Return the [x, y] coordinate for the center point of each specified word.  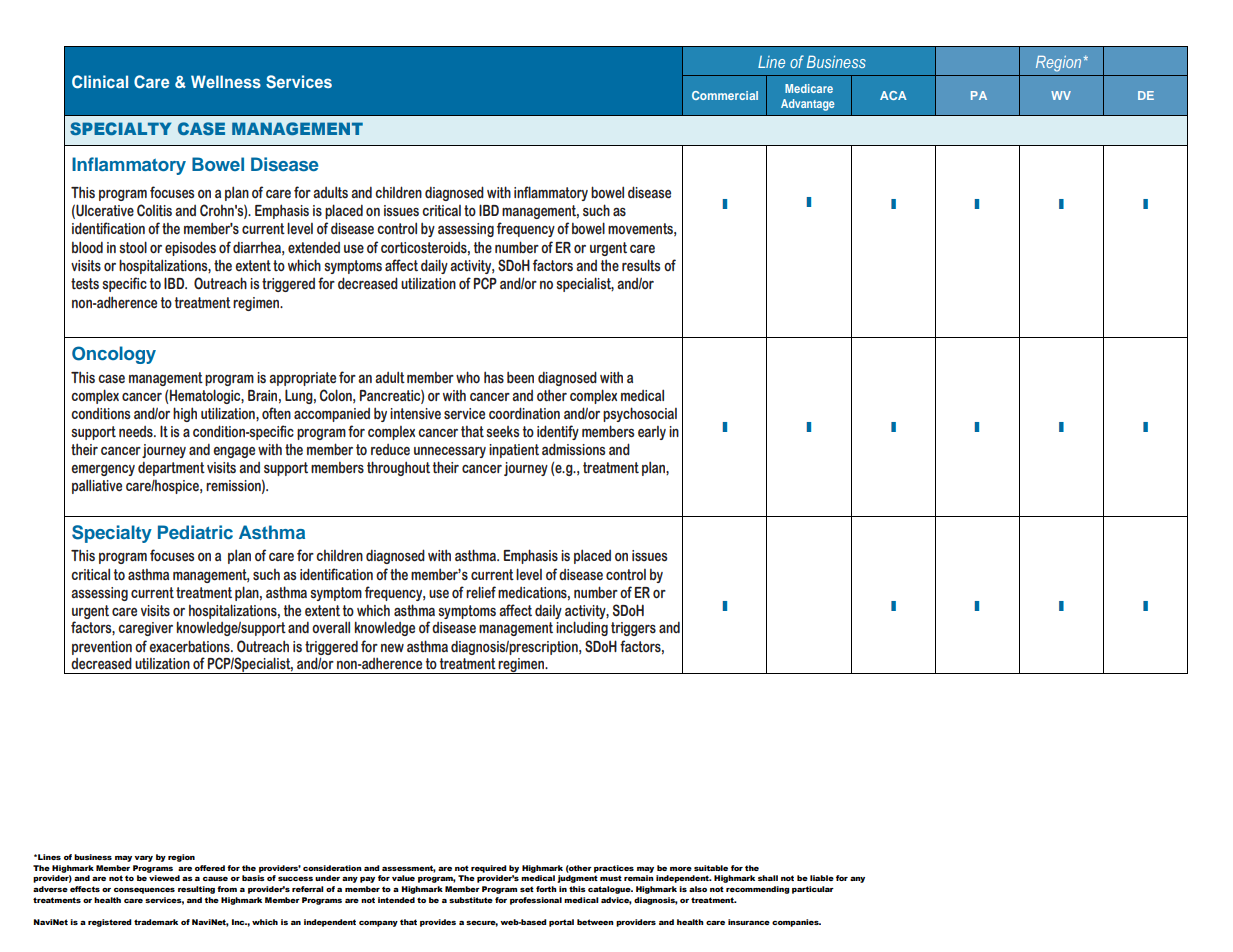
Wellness [226, 81]
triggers [633, 629]
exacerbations [190, 646]
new [392, 648]
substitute [471, 900]
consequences [144, 891]
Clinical [100, 82]
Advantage [808, 105]
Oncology [114, 355]
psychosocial [640, 414]
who [468, 377]
